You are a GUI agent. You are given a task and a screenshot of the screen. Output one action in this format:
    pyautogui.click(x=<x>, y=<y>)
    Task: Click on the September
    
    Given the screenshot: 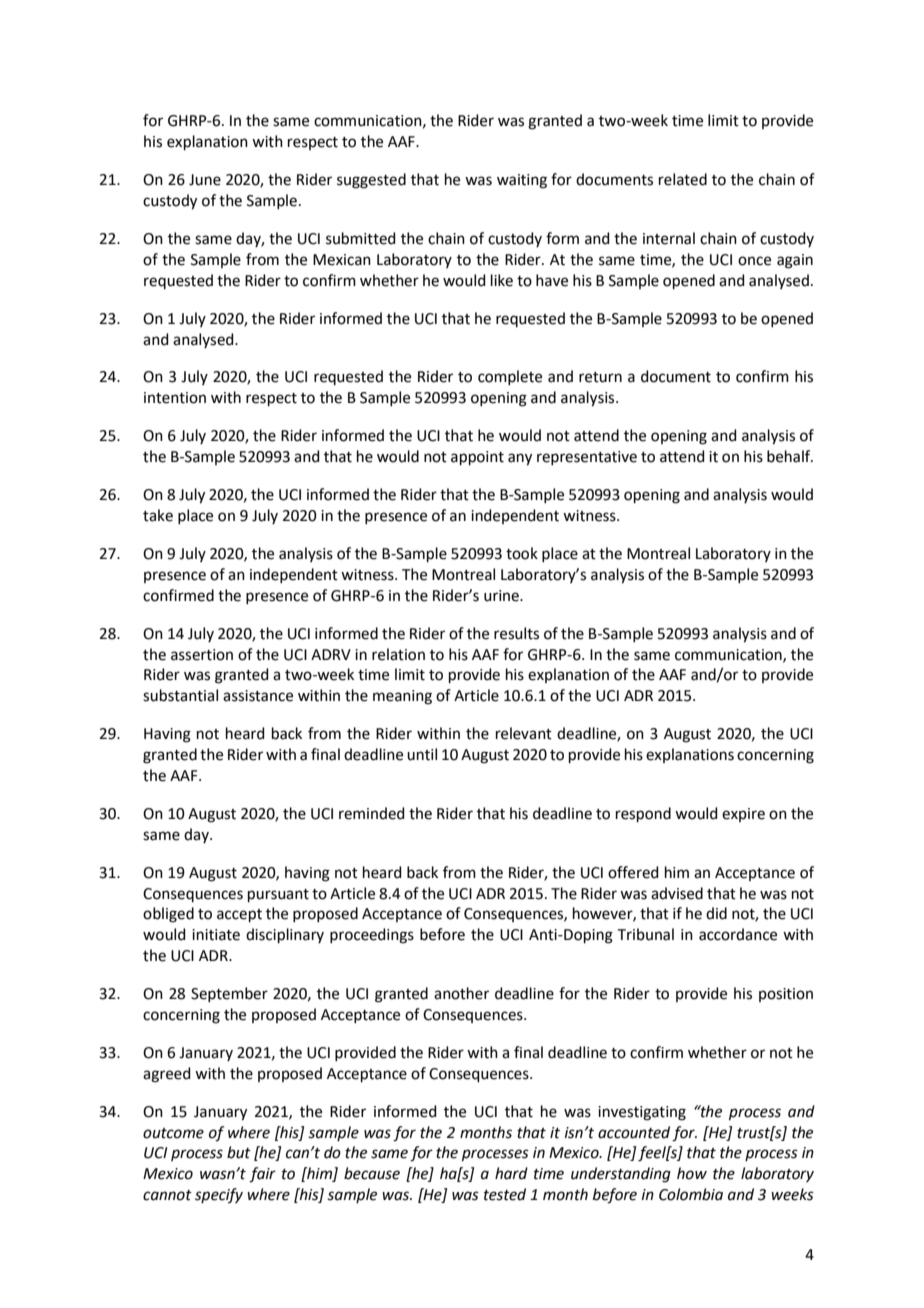 What is the action you would take?
    pyautogui.click(x=229, y=994)
